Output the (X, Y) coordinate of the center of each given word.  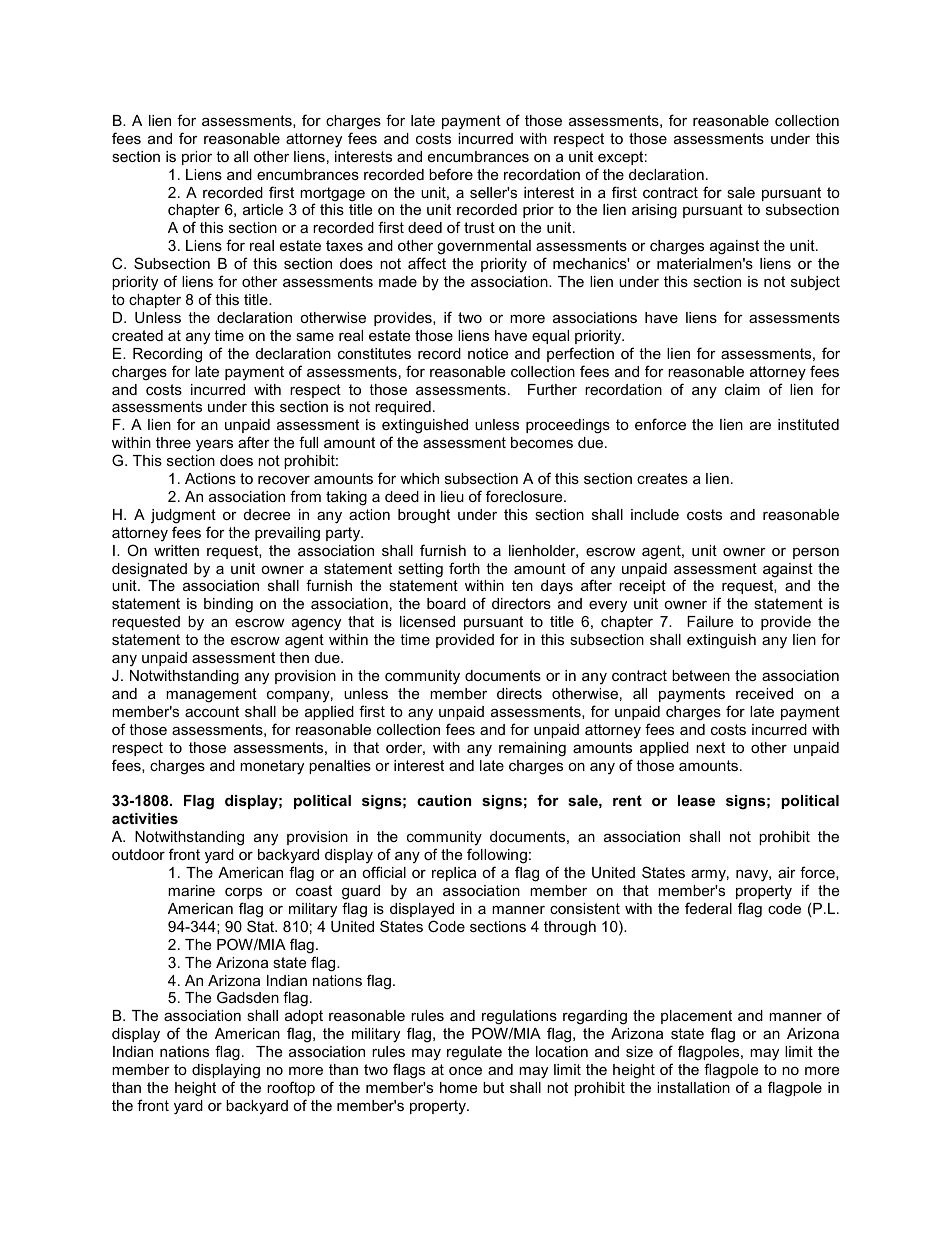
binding (228, 605)
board (446, 603)
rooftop (291, 1088)
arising (654, 211)
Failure (710, 621)
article (263, 209)
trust (479, 227)
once (465, 1070)
